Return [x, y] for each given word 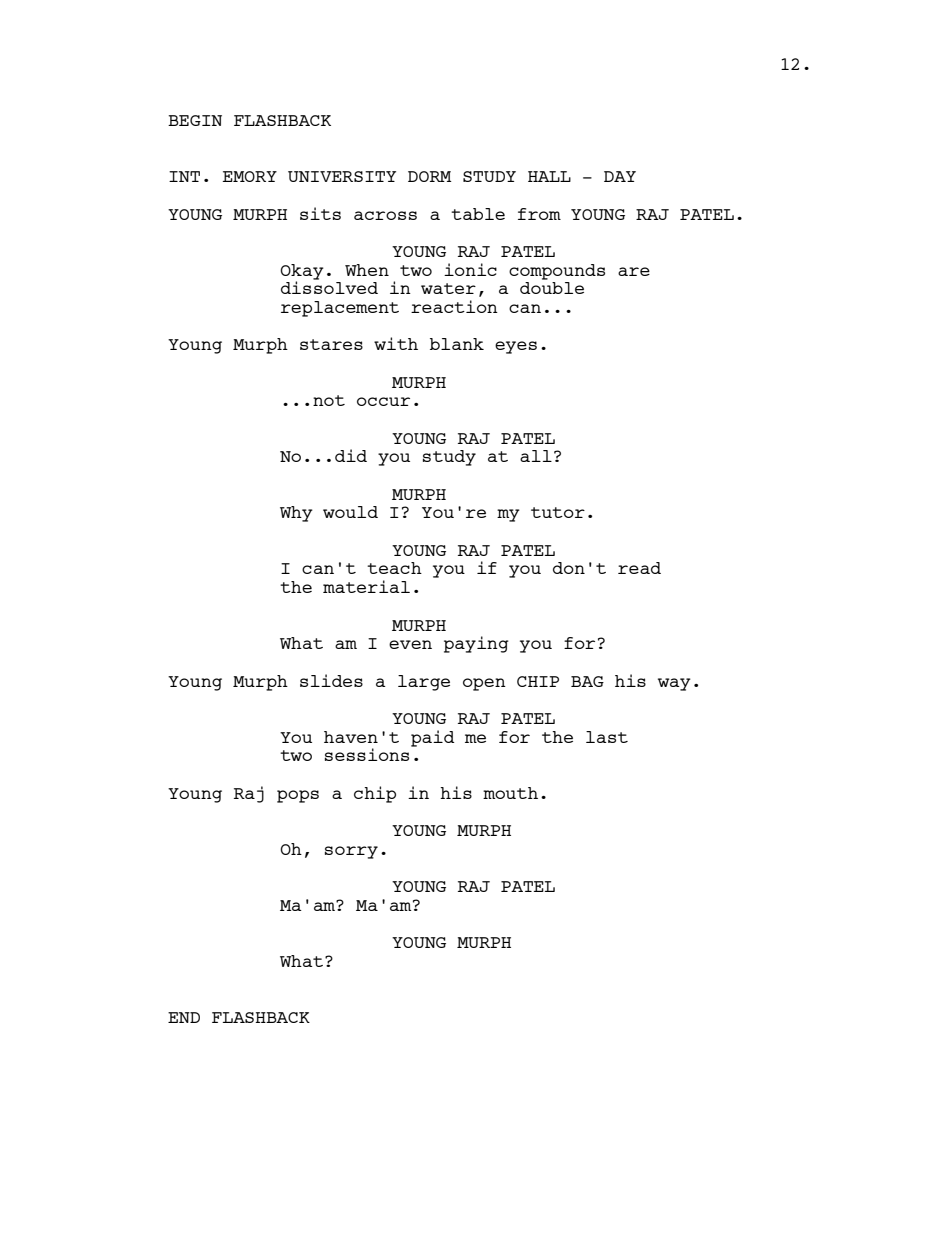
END [184, 1017]
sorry [351, 852]
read [639, 568]
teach [394, 568]
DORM [430, 176]
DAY [620, 176]
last [607, 737]
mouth [510, 793]
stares [331, 344]
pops [298, 796]
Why [296, 514]
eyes [516, 347]
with [396, 343]
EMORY [250, 176]
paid [432, 738]
